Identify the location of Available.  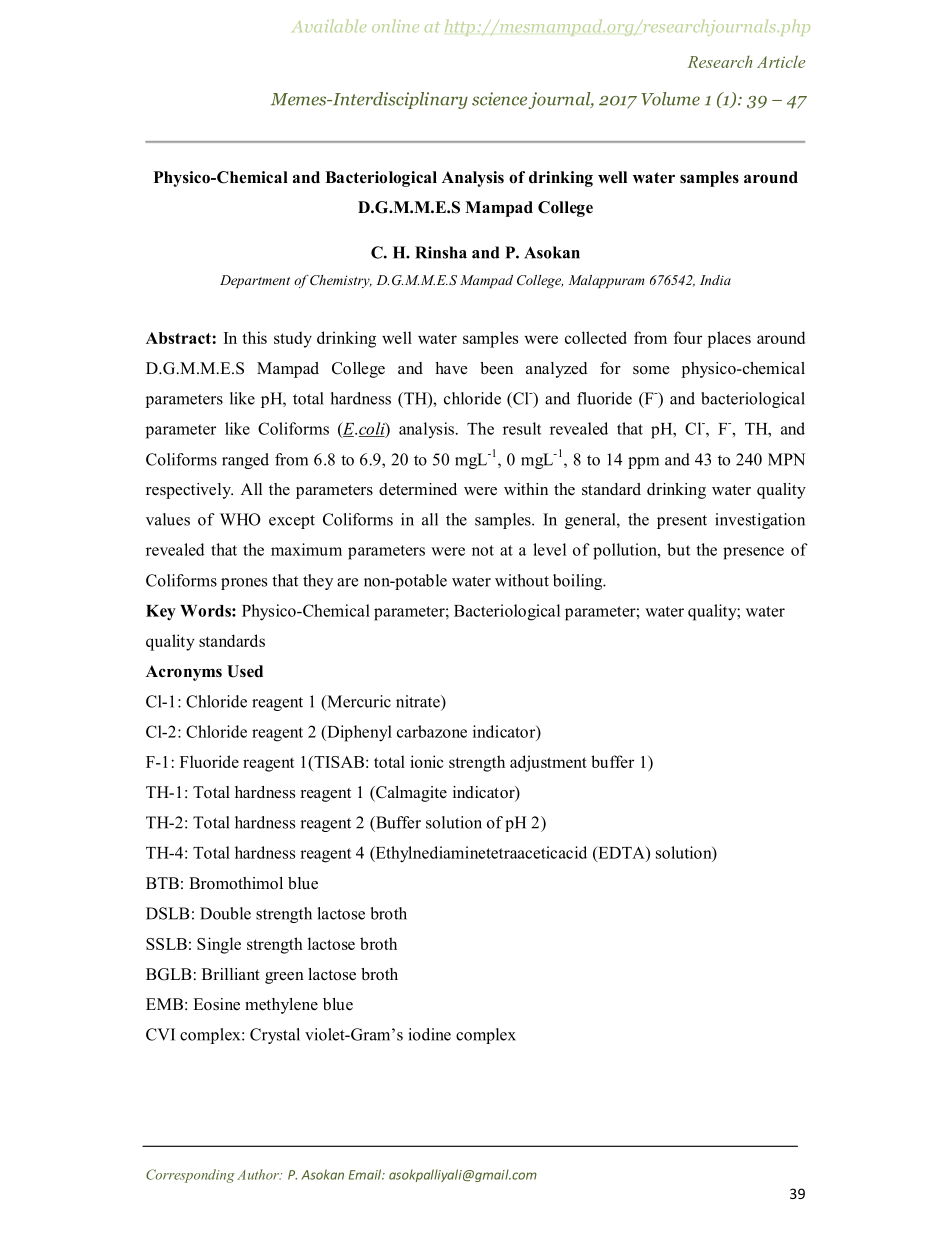
(329, 25).
